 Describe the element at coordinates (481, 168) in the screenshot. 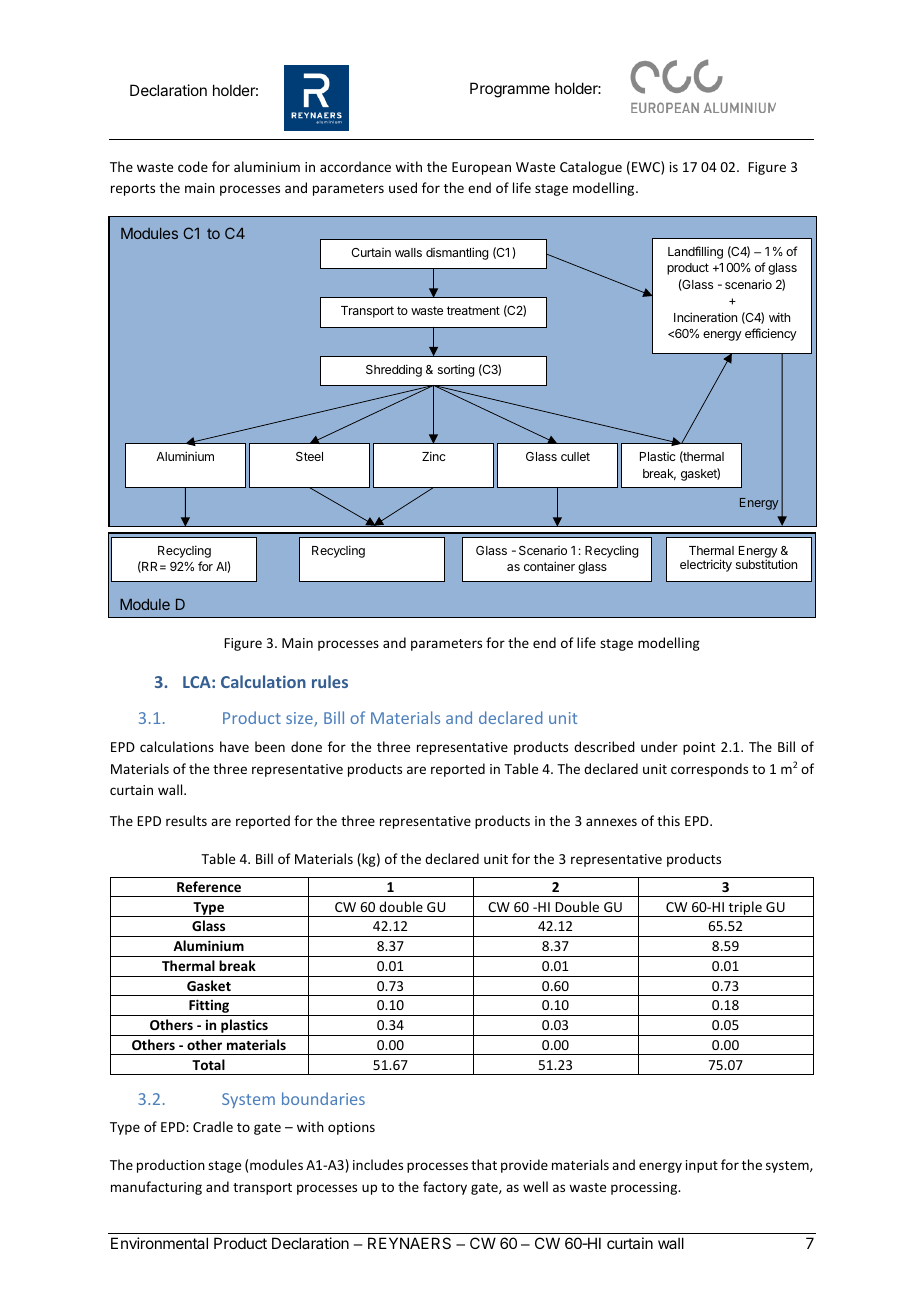

I see `European` at that location.
